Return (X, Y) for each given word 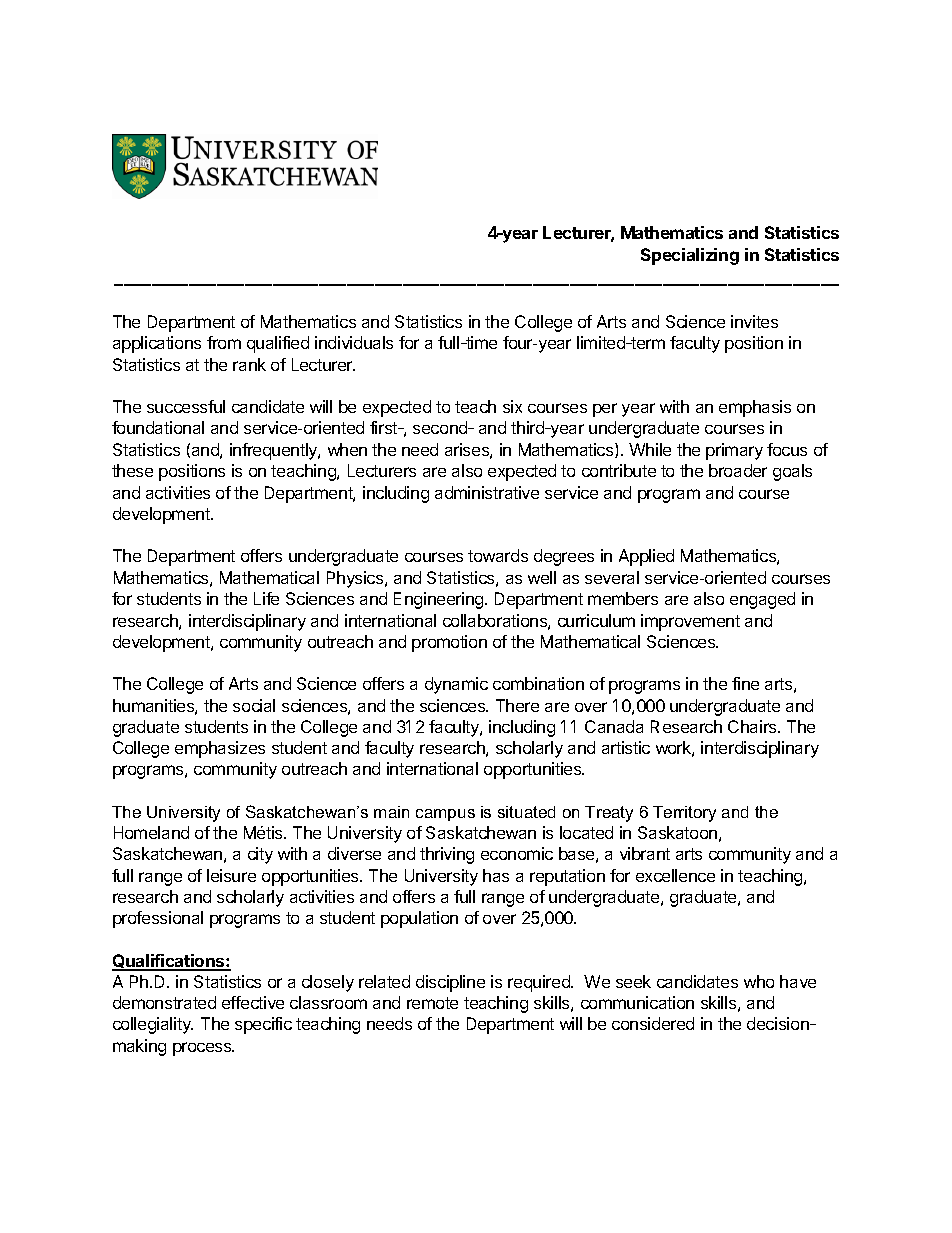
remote (432, 1003)
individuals (354, 342)
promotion (449, 643)
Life (266, 598)
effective (253, 1002)
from (224, 342)
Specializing (690, 256)
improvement (690, 622)
